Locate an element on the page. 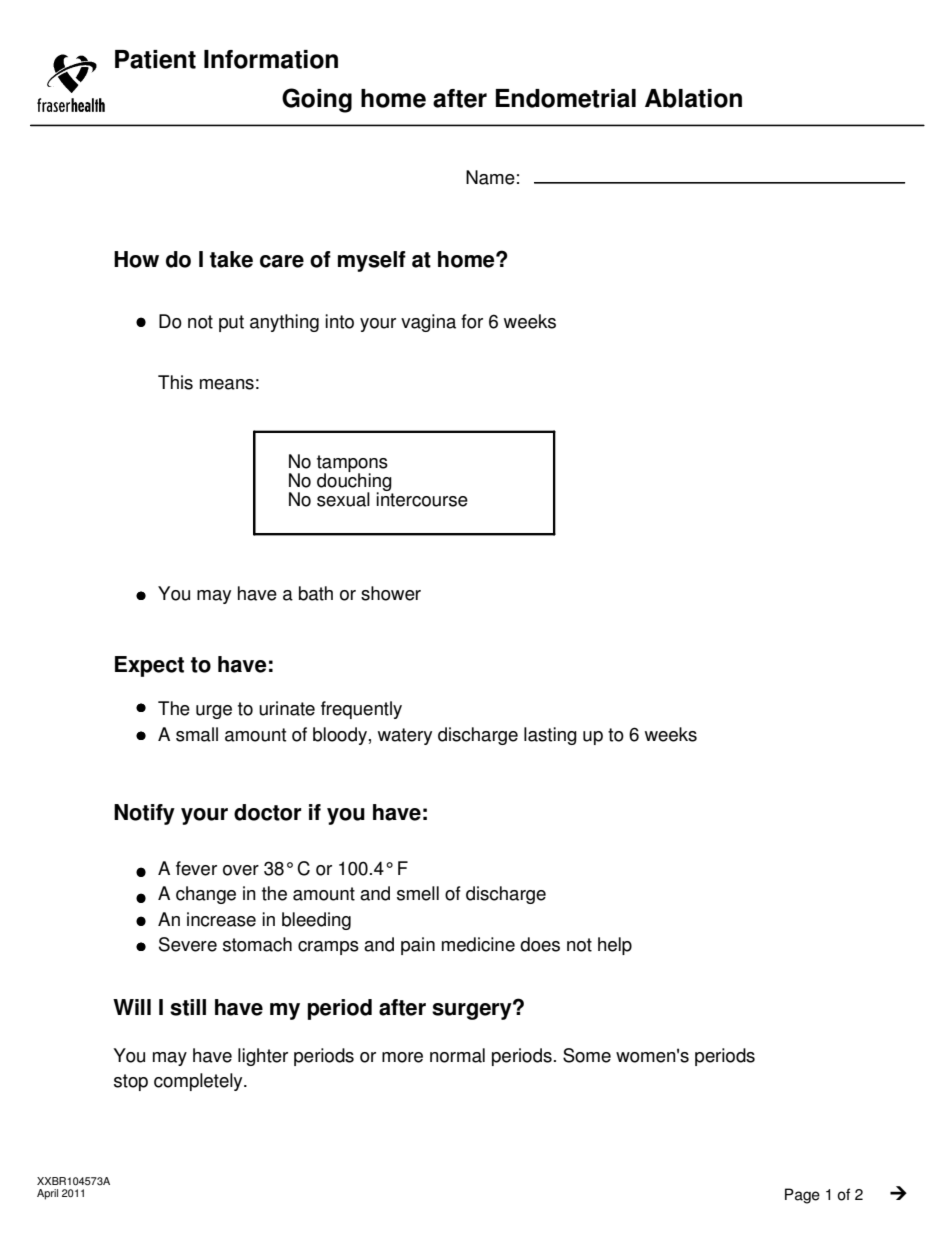 The height and width of the image is (1233, 952). Going is located at coordinates (317, 100).
